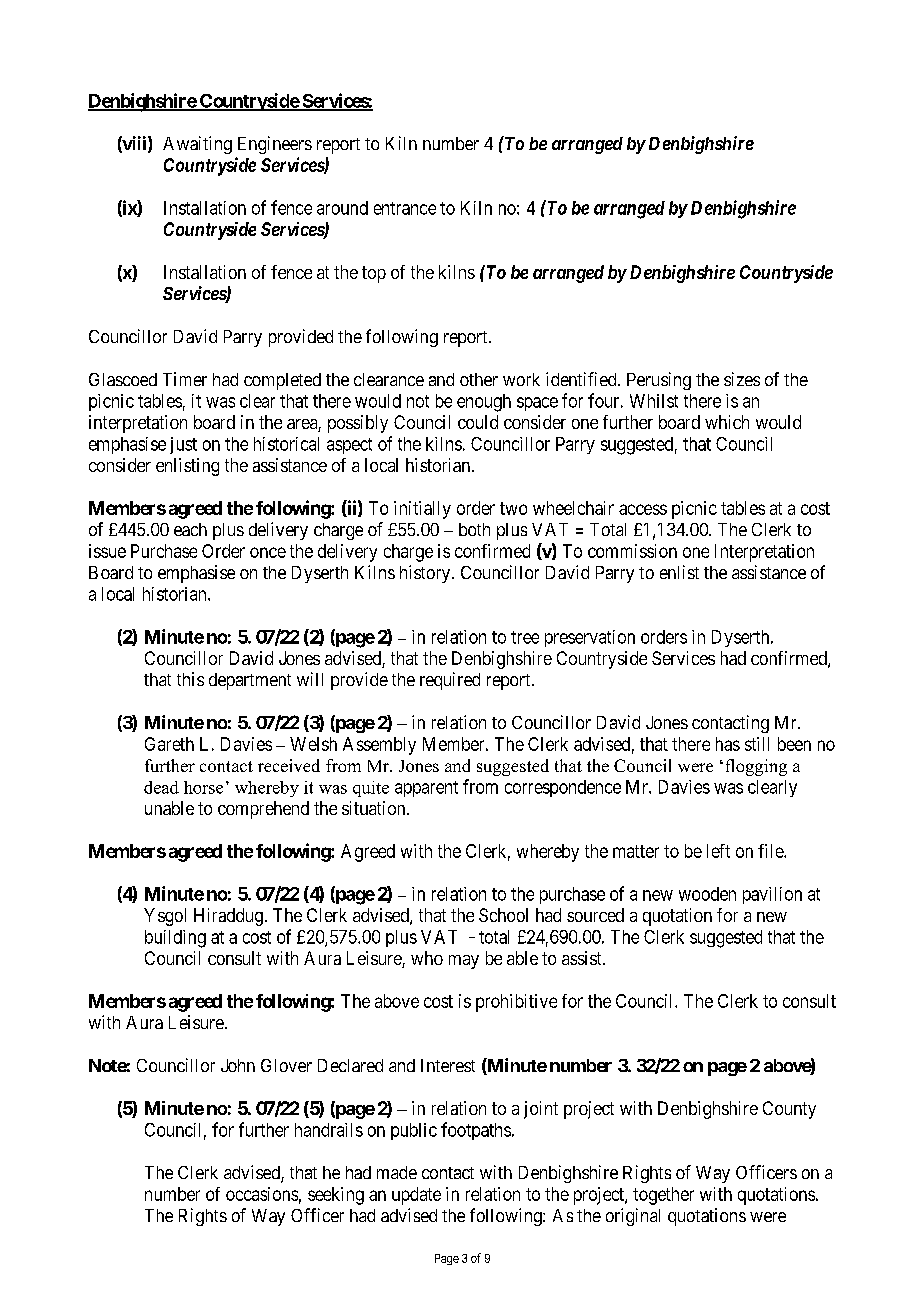 The width and height of the image is (924, 1308). I want to click on sizes, so click(742, 379).
